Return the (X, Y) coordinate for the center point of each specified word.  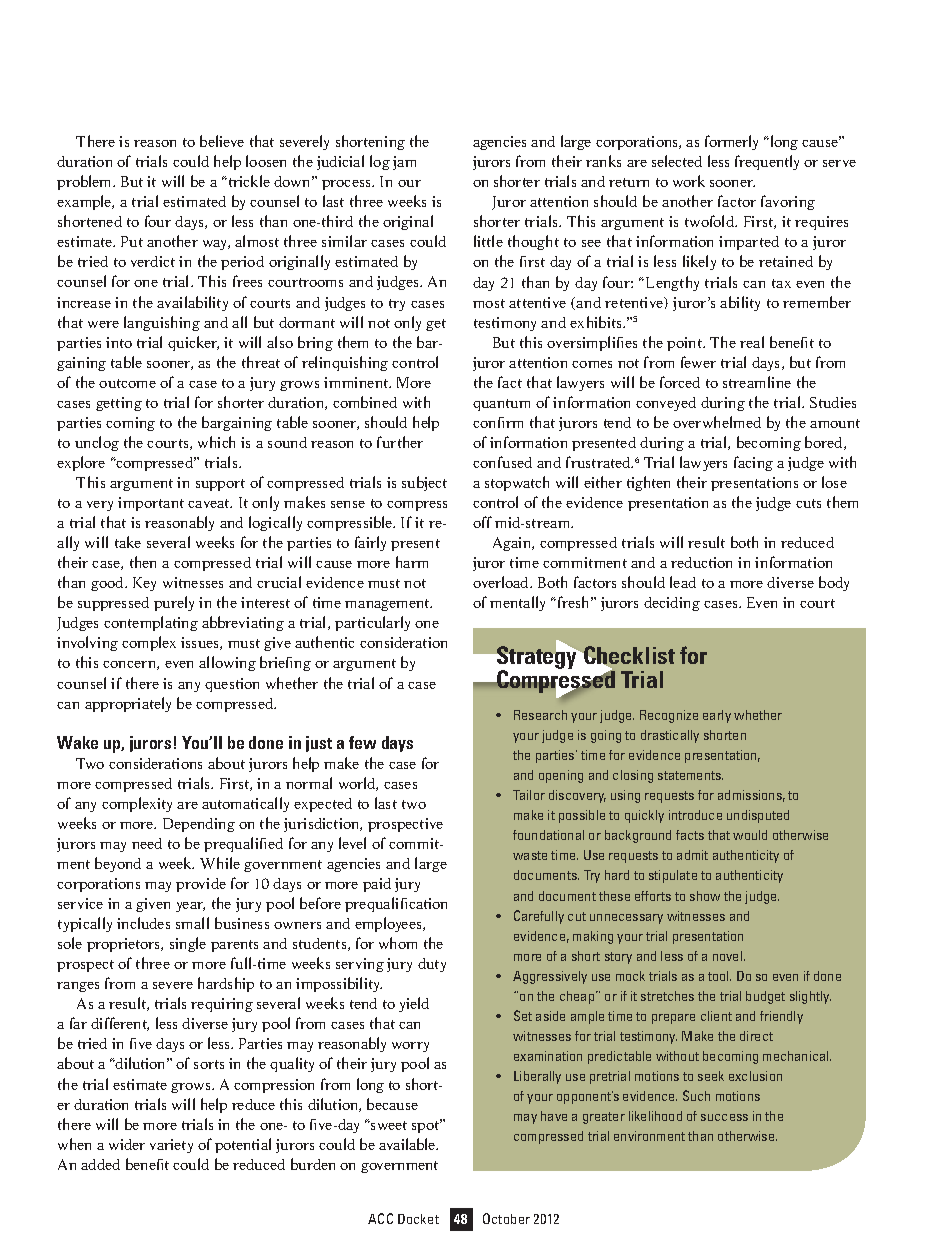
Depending (199, 825)
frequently (767, 162)
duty (432, 965)
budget (765, 997)
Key (144, 584)
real (752, 342)
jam (404, 163)
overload (502, 582)
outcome (127, 383)
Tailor (529, 795)
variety (171, 1146)
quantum (501, 405)
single (188, 944)
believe (222, 141)
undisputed (758, 816)
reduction (701, 562)
